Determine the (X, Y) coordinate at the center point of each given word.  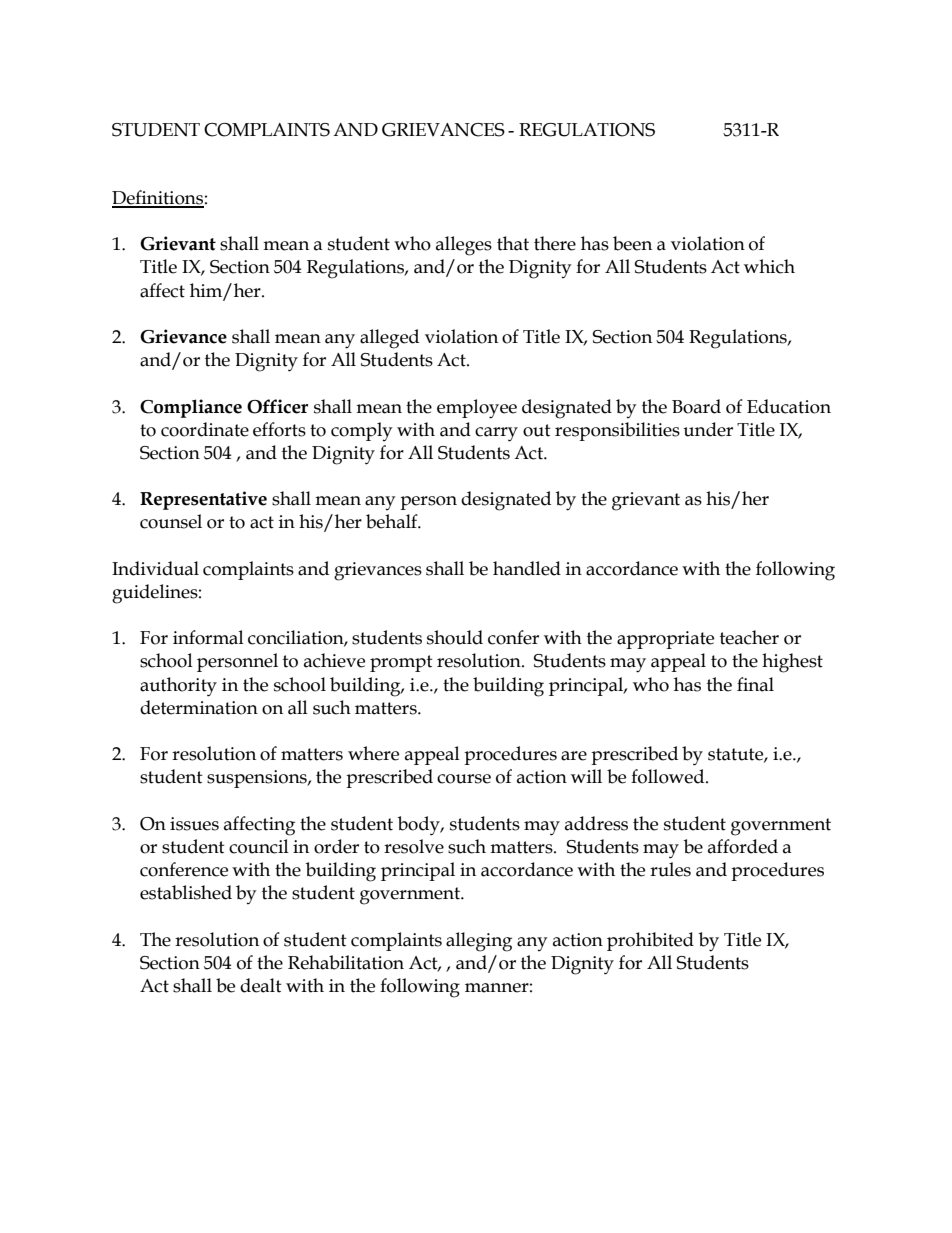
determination (199, 707)
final (755, 684)
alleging (479, 942)
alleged (389, 339)
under (708, 429)
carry (496, 434)
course (464, 779)
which (769, 266)
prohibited (650, 941)
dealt (261, 985)
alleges (464, 246)
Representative (203, 500)
